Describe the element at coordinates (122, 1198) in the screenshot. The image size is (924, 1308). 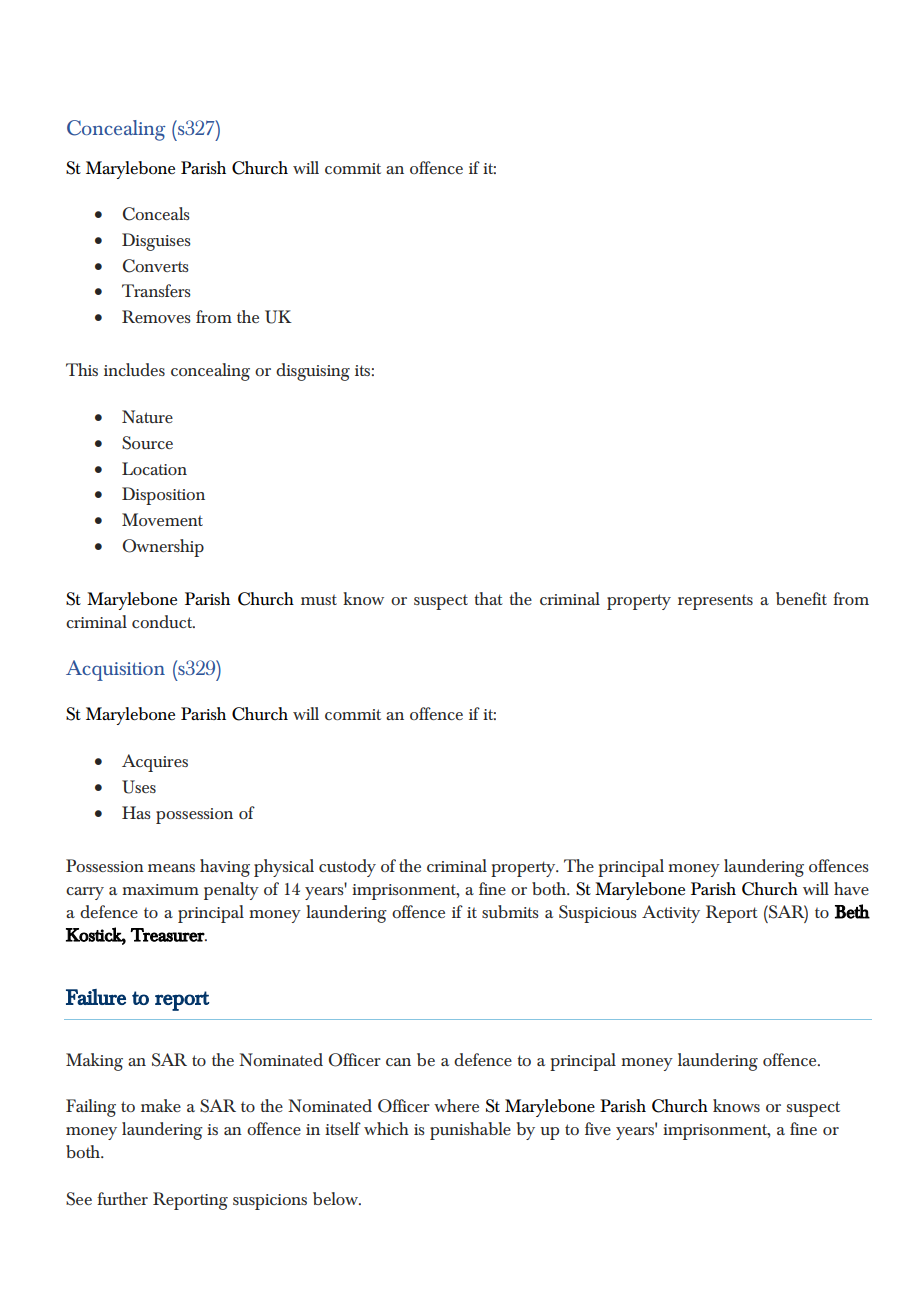
I see `further` at that location.
